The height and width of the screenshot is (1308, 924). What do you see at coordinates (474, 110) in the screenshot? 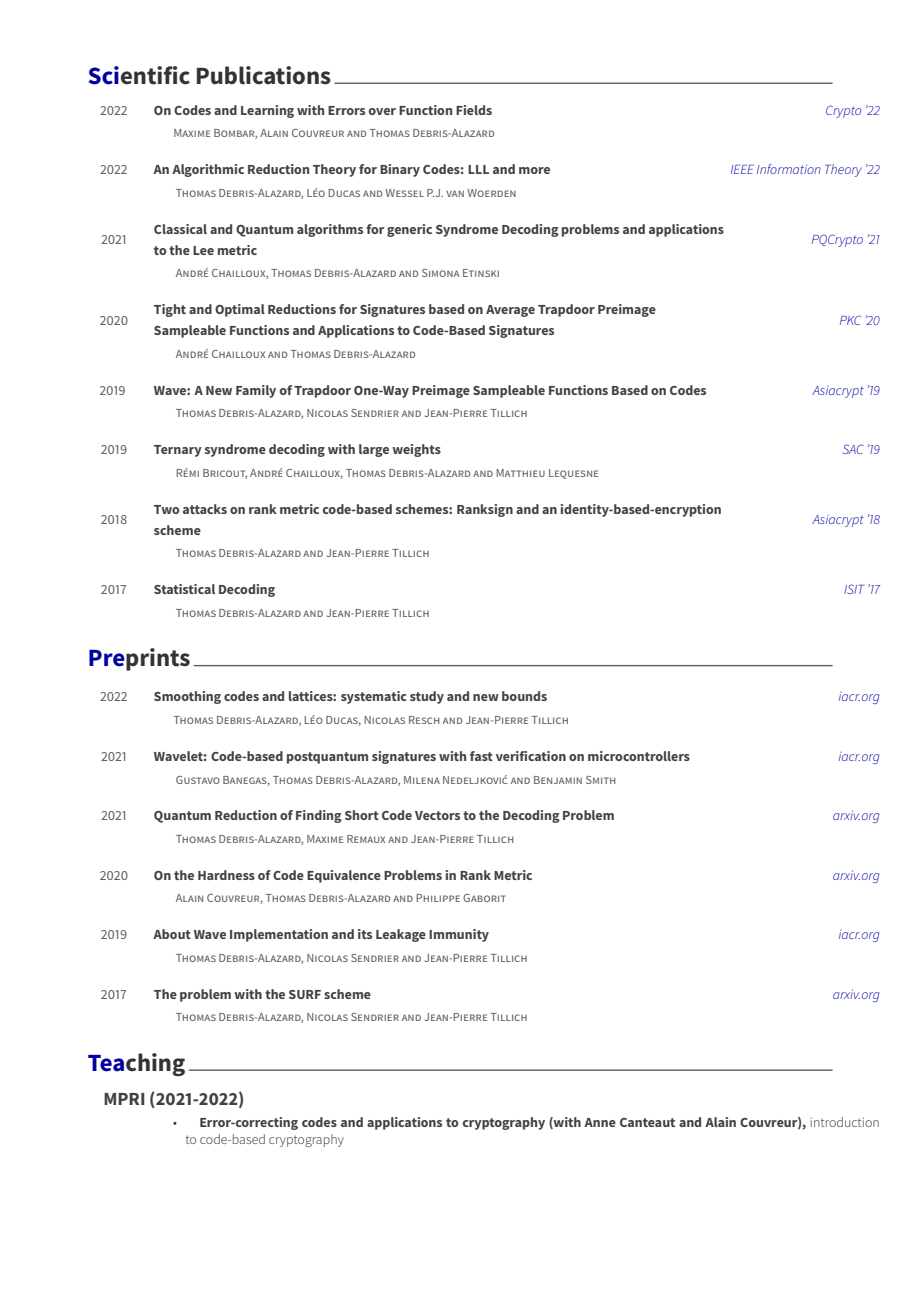
I see `Fields` at bounding box center [474, 110].
